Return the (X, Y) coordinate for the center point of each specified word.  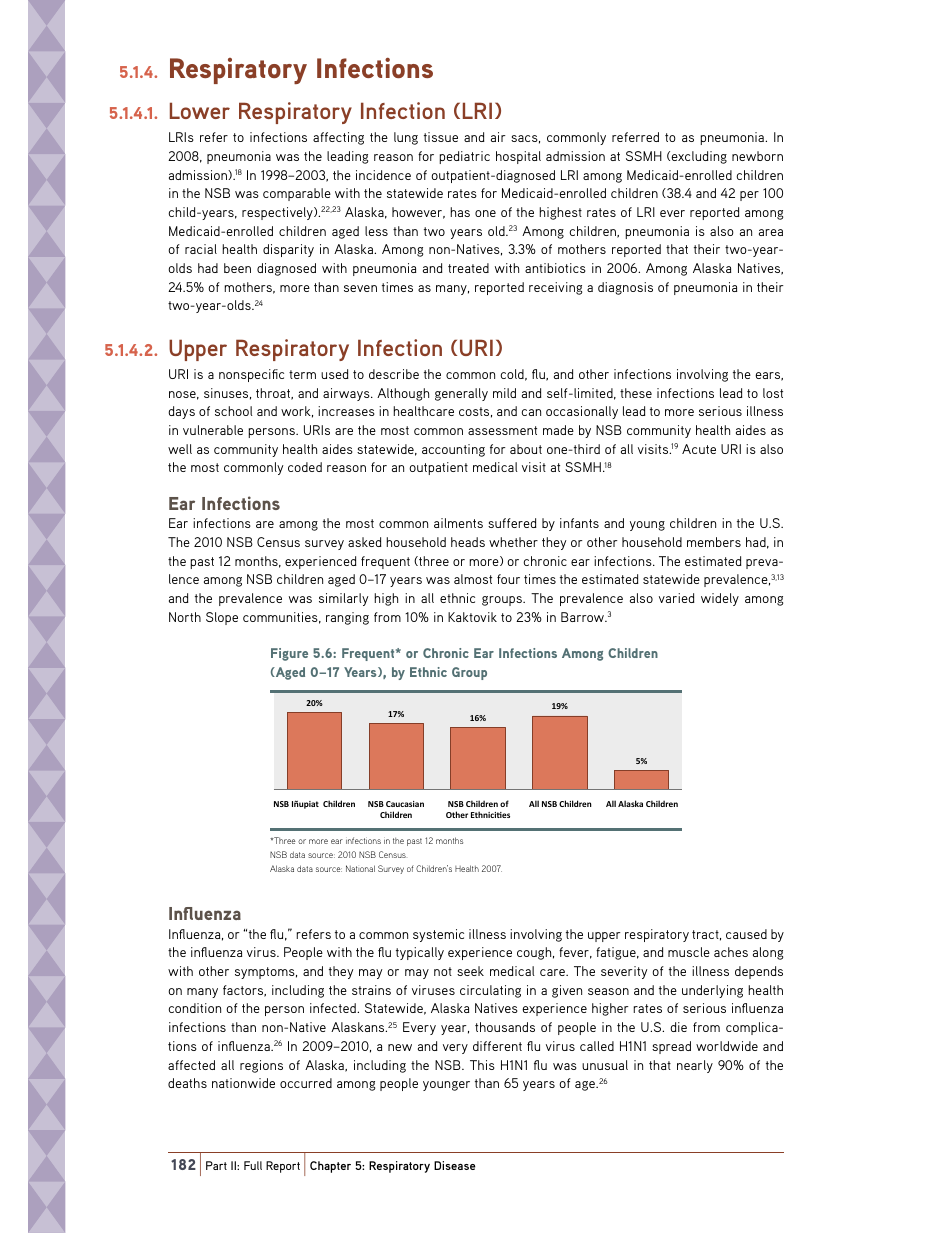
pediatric (464, 157)
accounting (453, 450)
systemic (438, 935)
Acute (699, 449)
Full (253, 1165)
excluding (699, 157)
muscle (689, 952)
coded (305, 467)
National (360, 868)
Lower (200, 110)
